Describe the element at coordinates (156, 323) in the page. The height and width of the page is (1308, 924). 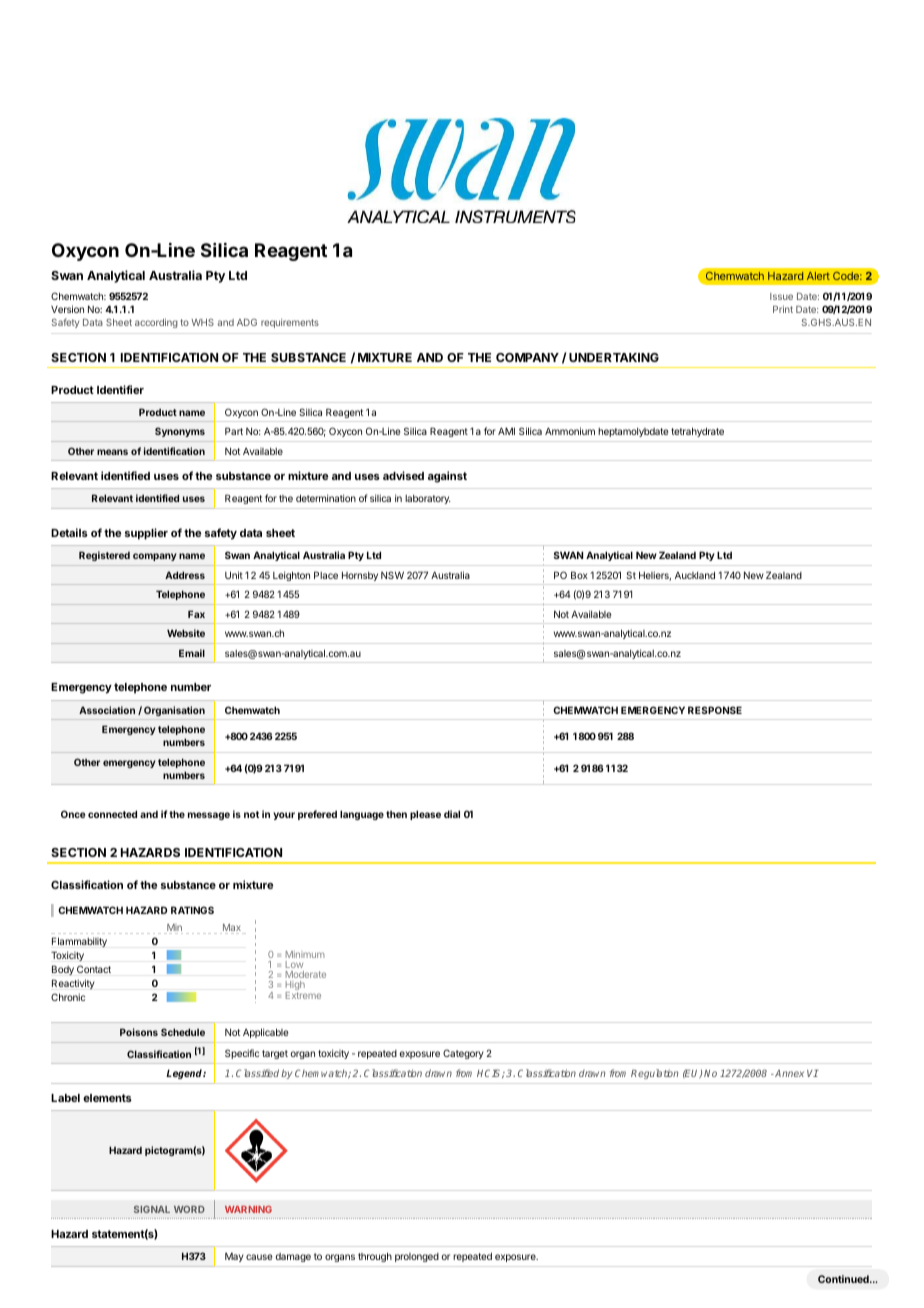
I see `according` at that location.
